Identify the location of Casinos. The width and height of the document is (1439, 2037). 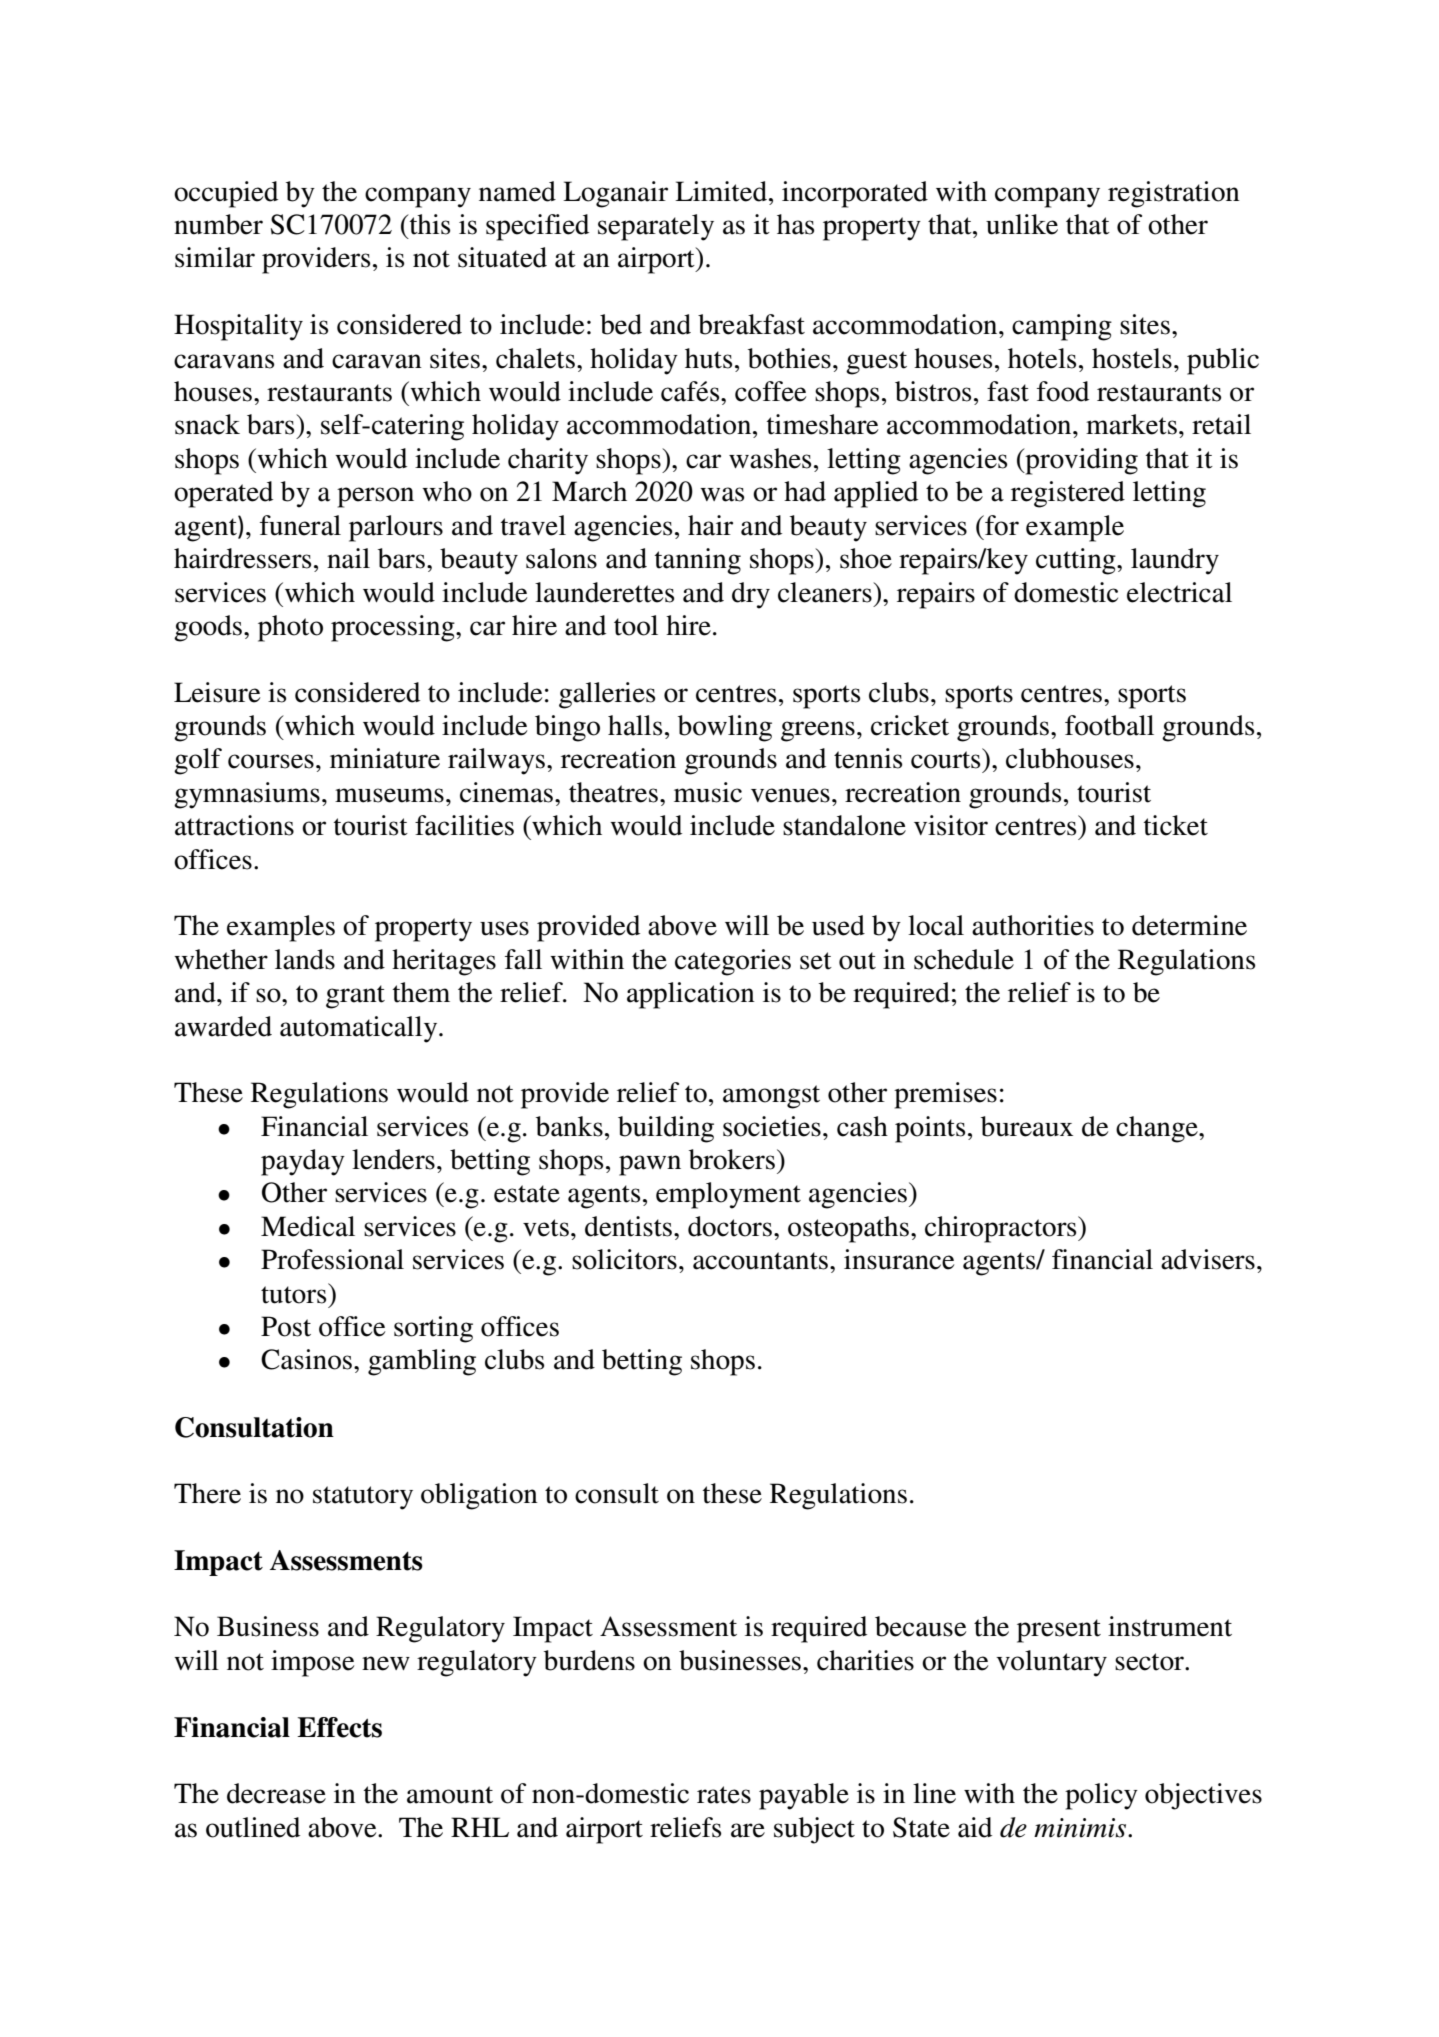
(306, 1359).
